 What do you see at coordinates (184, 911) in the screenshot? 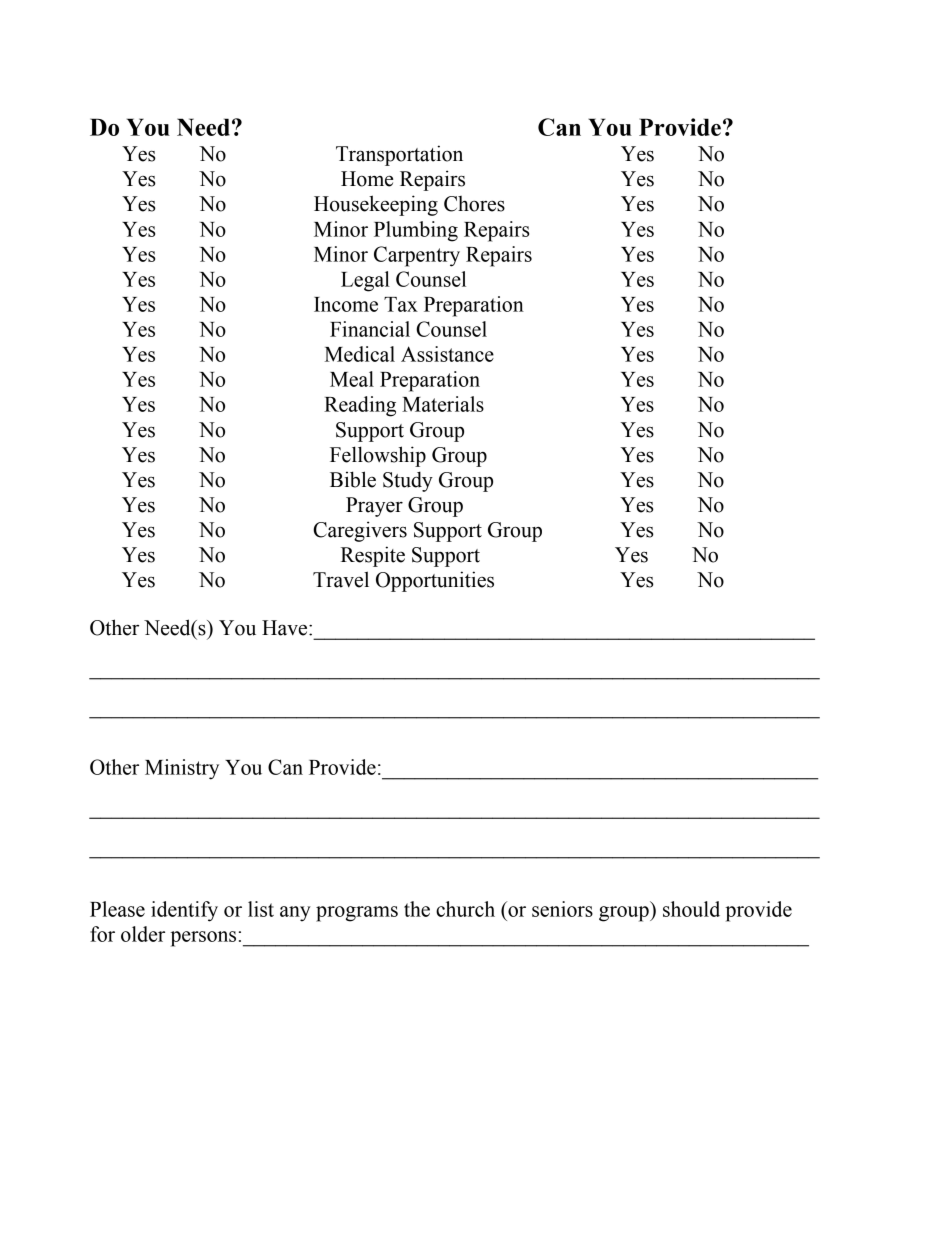
I see `identify` at bounding box center [184, 911].
